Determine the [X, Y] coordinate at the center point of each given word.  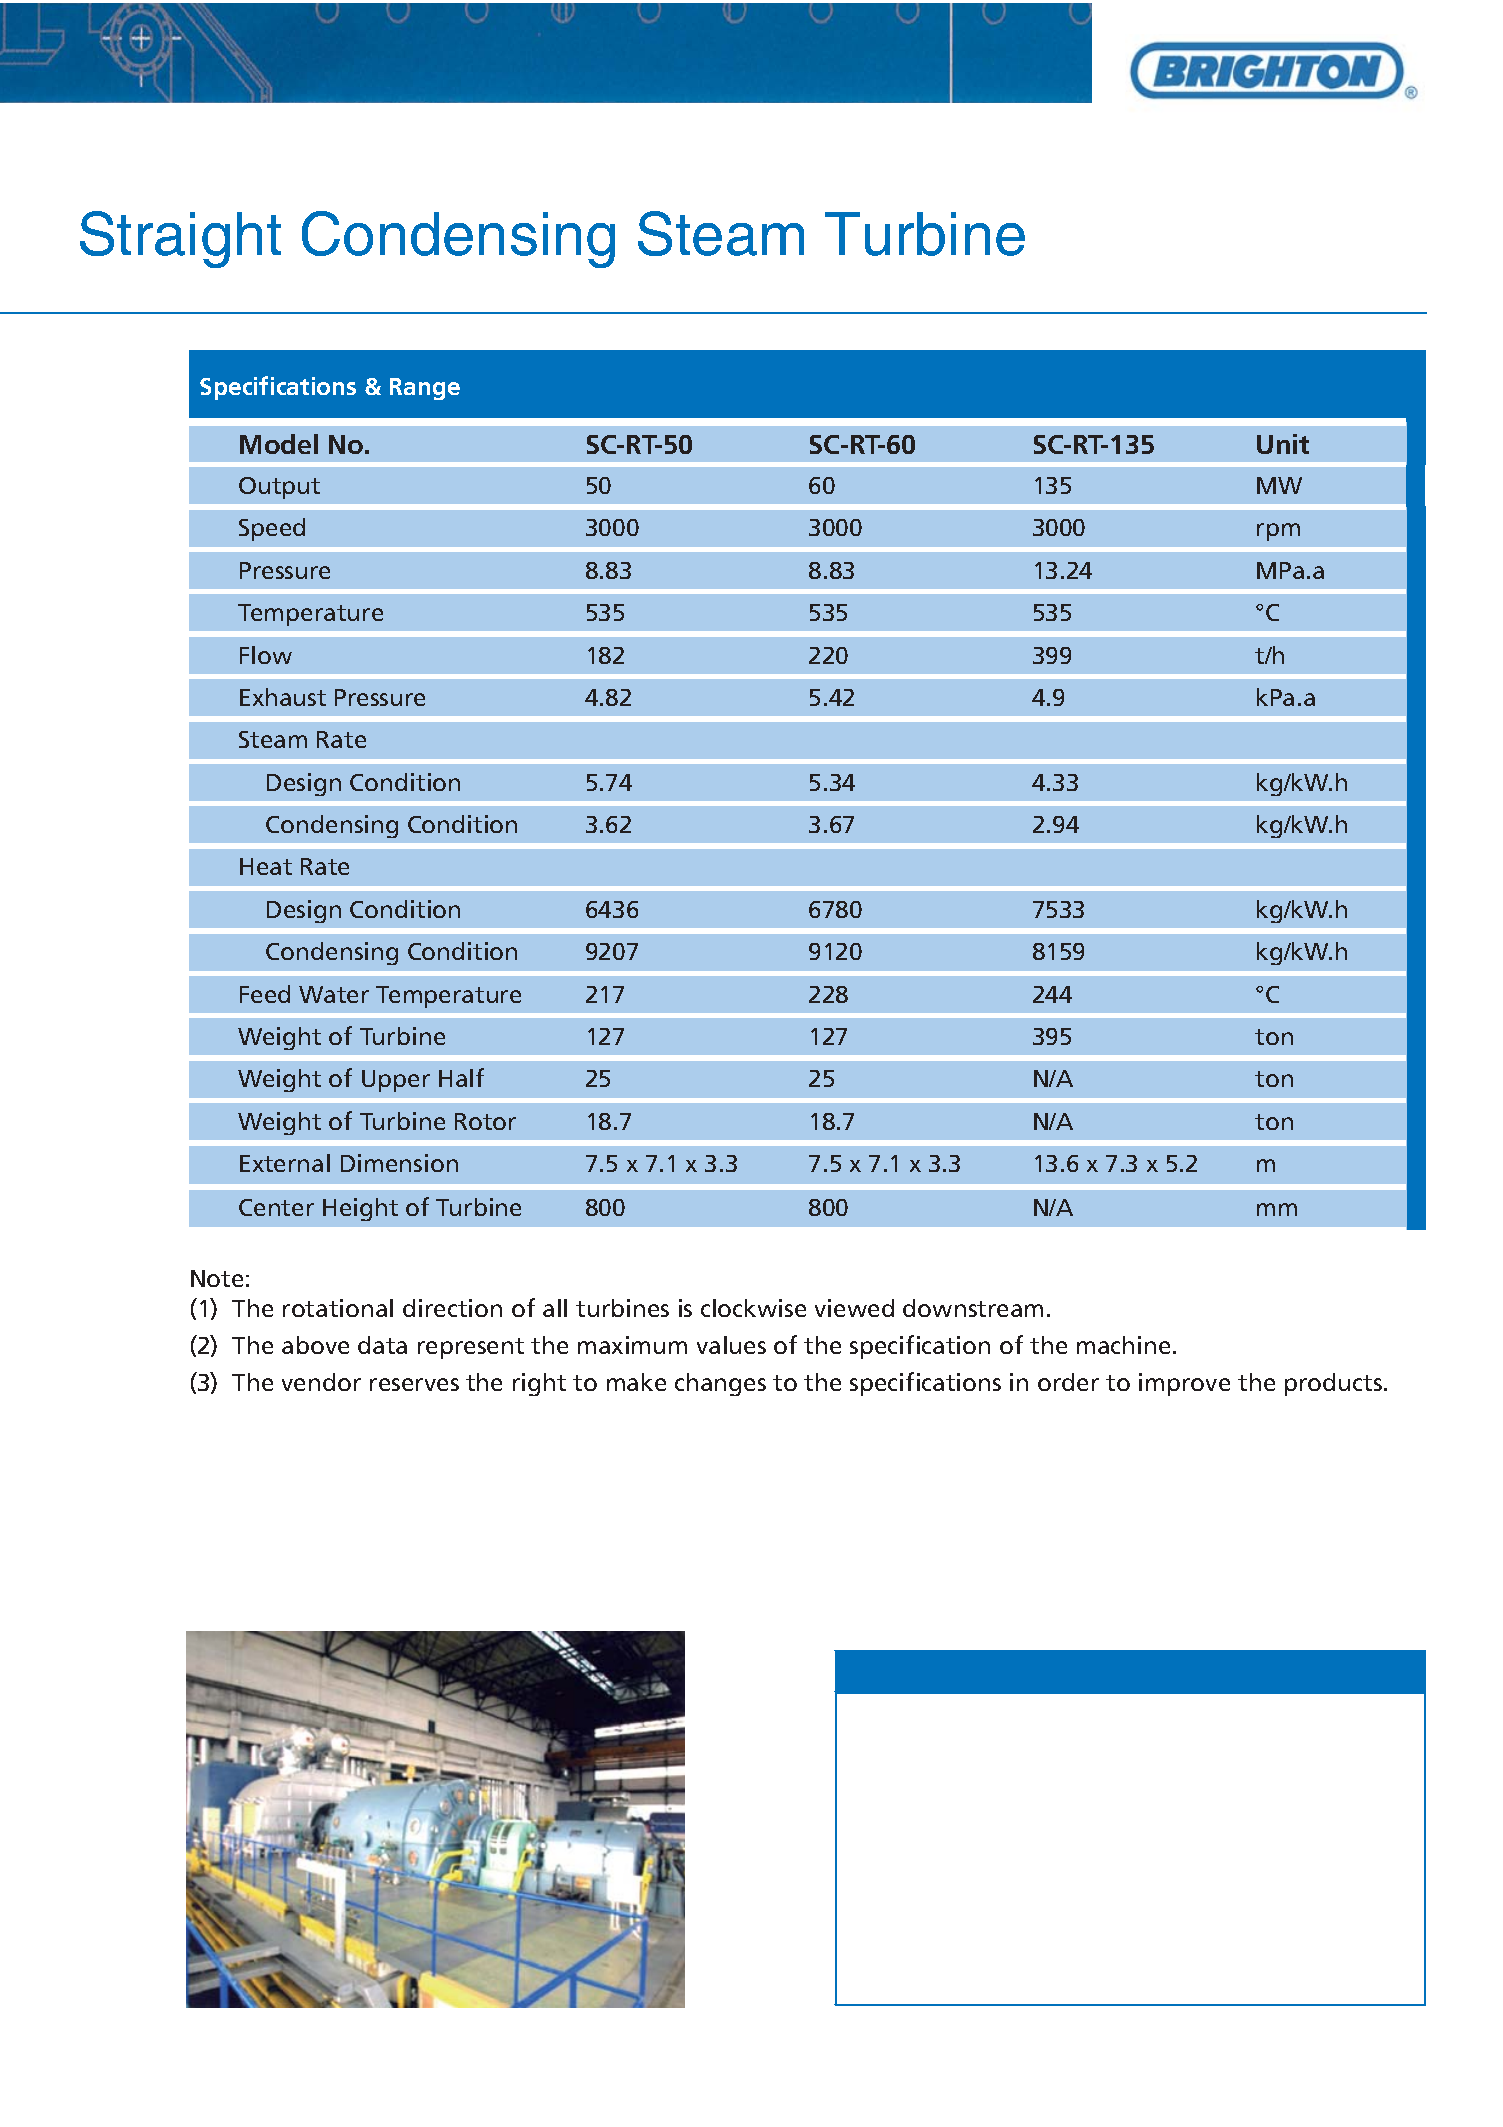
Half [461, 1077]
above [315, 1345]
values [731, 1345]
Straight [180, 239]
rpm [1278, 532]
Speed [272, 529]
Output [279, 488]
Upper [396, 1081]
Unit [1283, 444]
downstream [973, 1308]
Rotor [485, 1121]
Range [425, 389]
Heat [266, 866]
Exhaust [283, 697]
